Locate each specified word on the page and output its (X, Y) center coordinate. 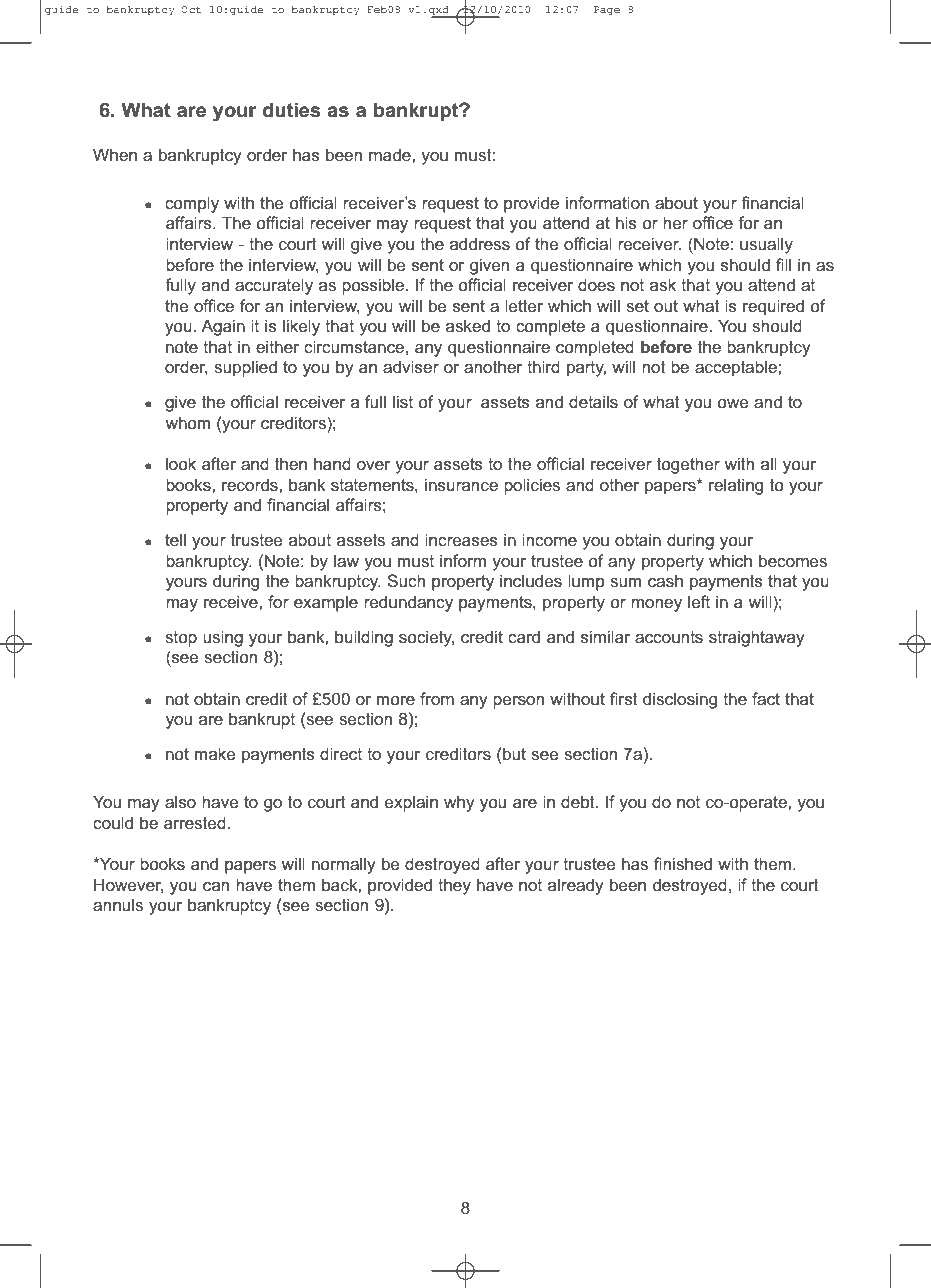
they (454, 886)
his (626, 222)
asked (468, 325)
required (773, 307)
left (699, 601)
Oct (191, 9)
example (326, 603)
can (216, 886)
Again (223, 327)
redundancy (408, 603)
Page (607, 10)
